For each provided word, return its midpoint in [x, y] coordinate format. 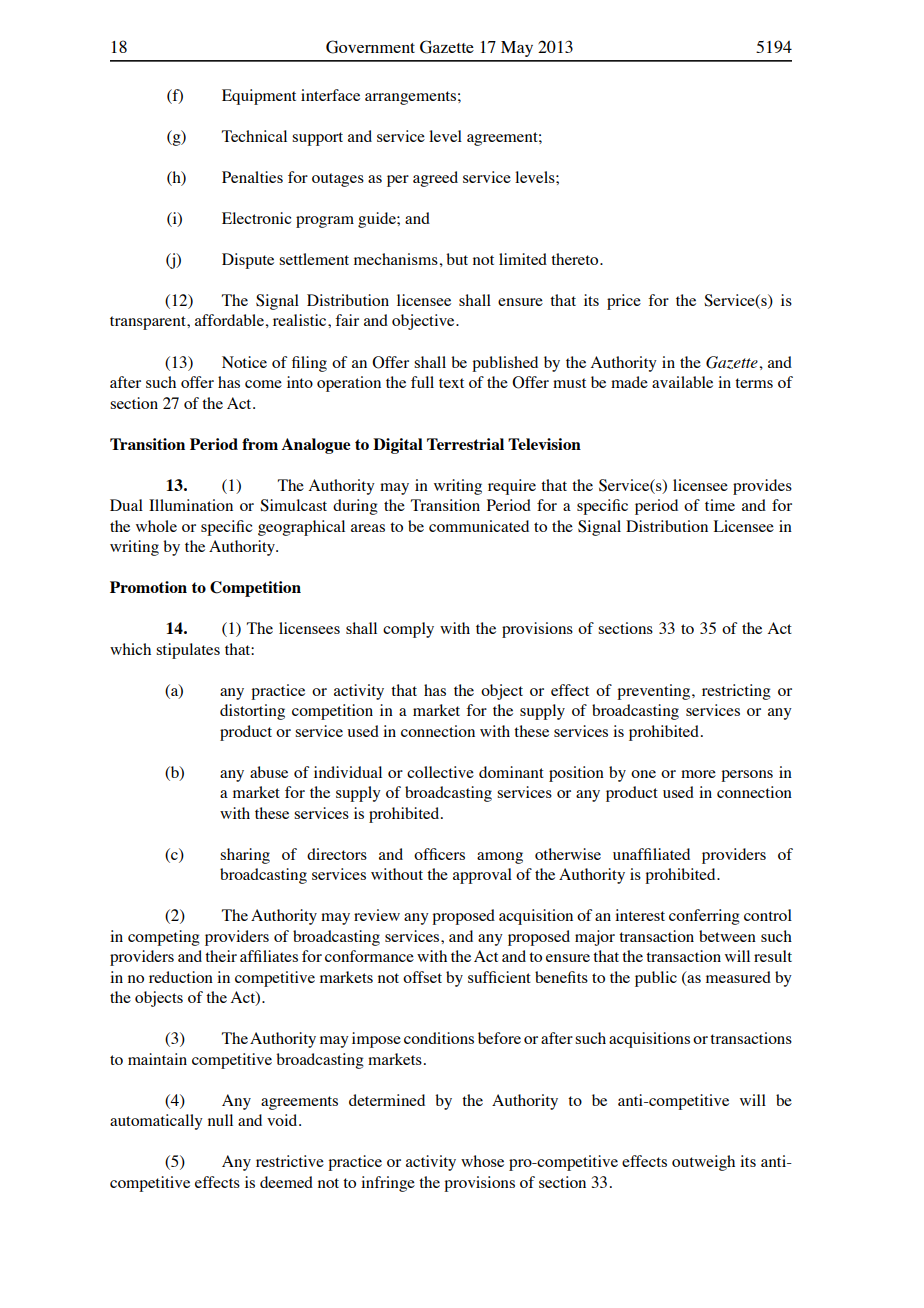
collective [440, 772]
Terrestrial [465, 444]
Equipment [259, 97]
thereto [576, 259]
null [220, 1120]
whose [482, 1161]
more [698, 774]
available [682, 382]
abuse [269, 772]
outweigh [703, 1163]
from [260, 444]
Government [370, 47]
